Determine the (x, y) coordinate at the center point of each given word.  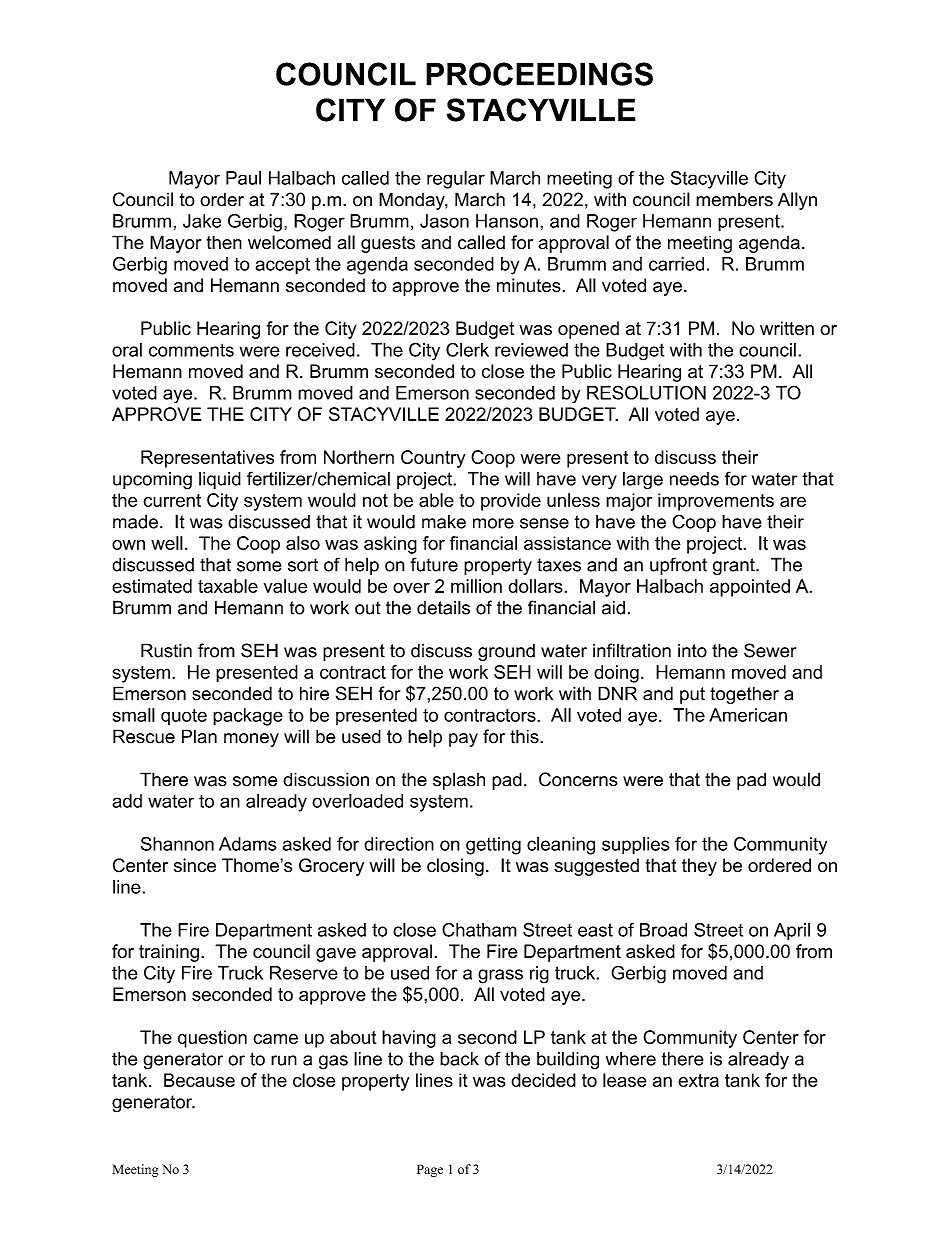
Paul (243, 178)
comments (191, 350)
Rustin (166, 650)
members (734, 199)
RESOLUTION (646, 392)
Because (199, 1080)
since (195, 865)
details (443, 607)
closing (455, 867)
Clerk (467, 349)
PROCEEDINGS (539, 74)
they (699, 867)
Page (430, 1170)
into (692, 651)
